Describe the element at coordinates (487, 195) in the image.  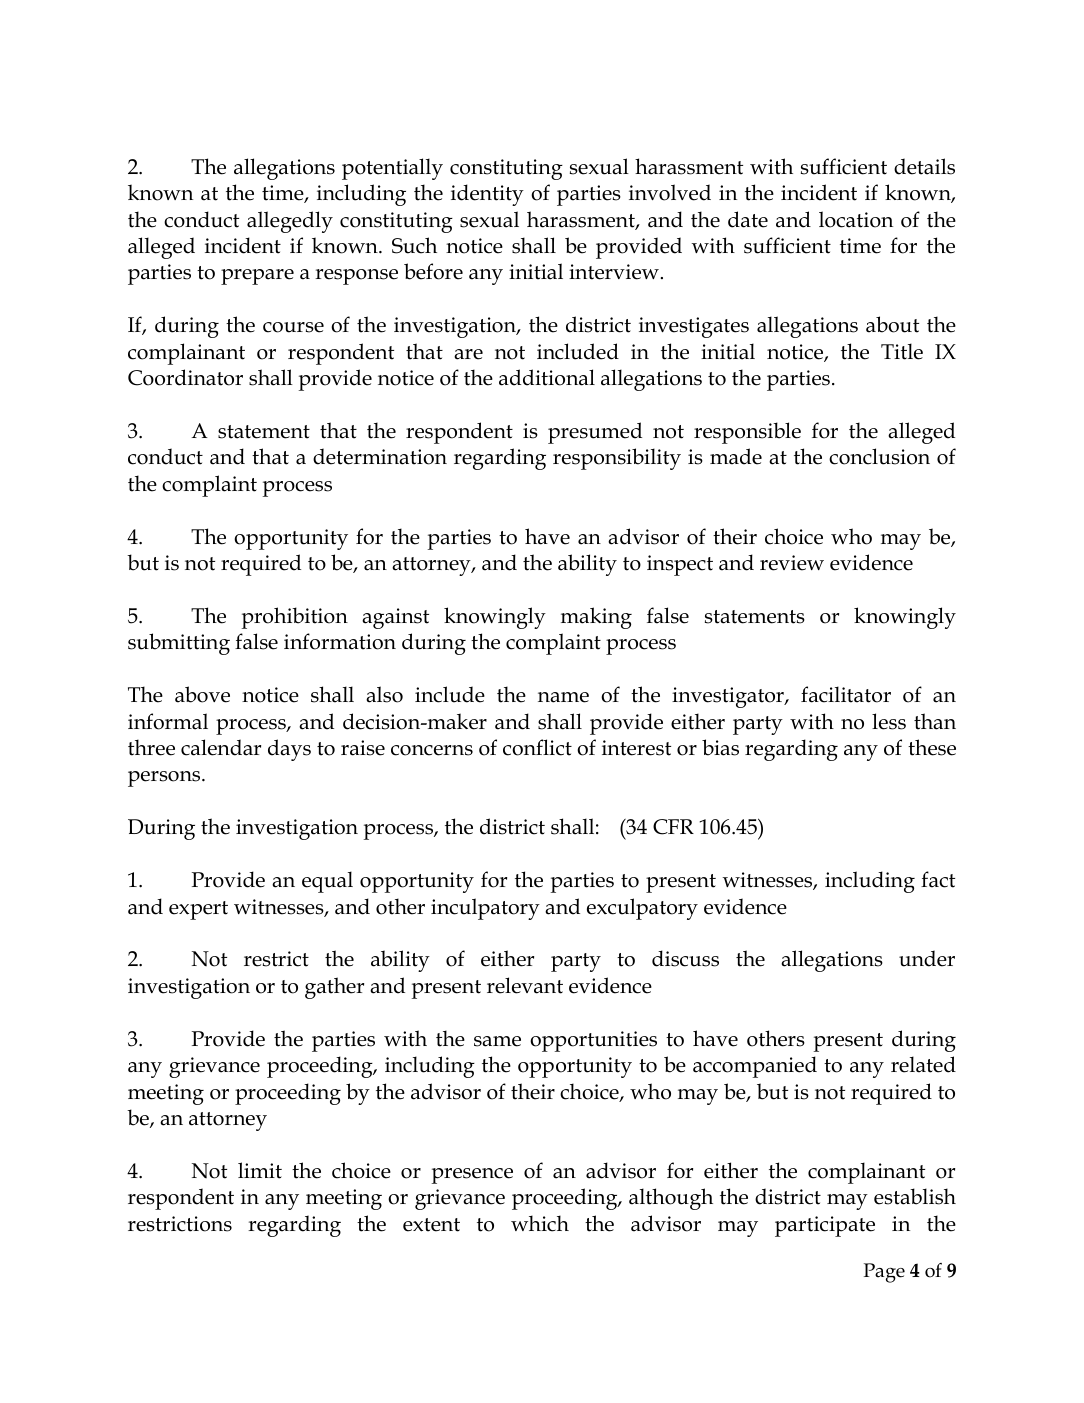
I see `identity` at that location.
